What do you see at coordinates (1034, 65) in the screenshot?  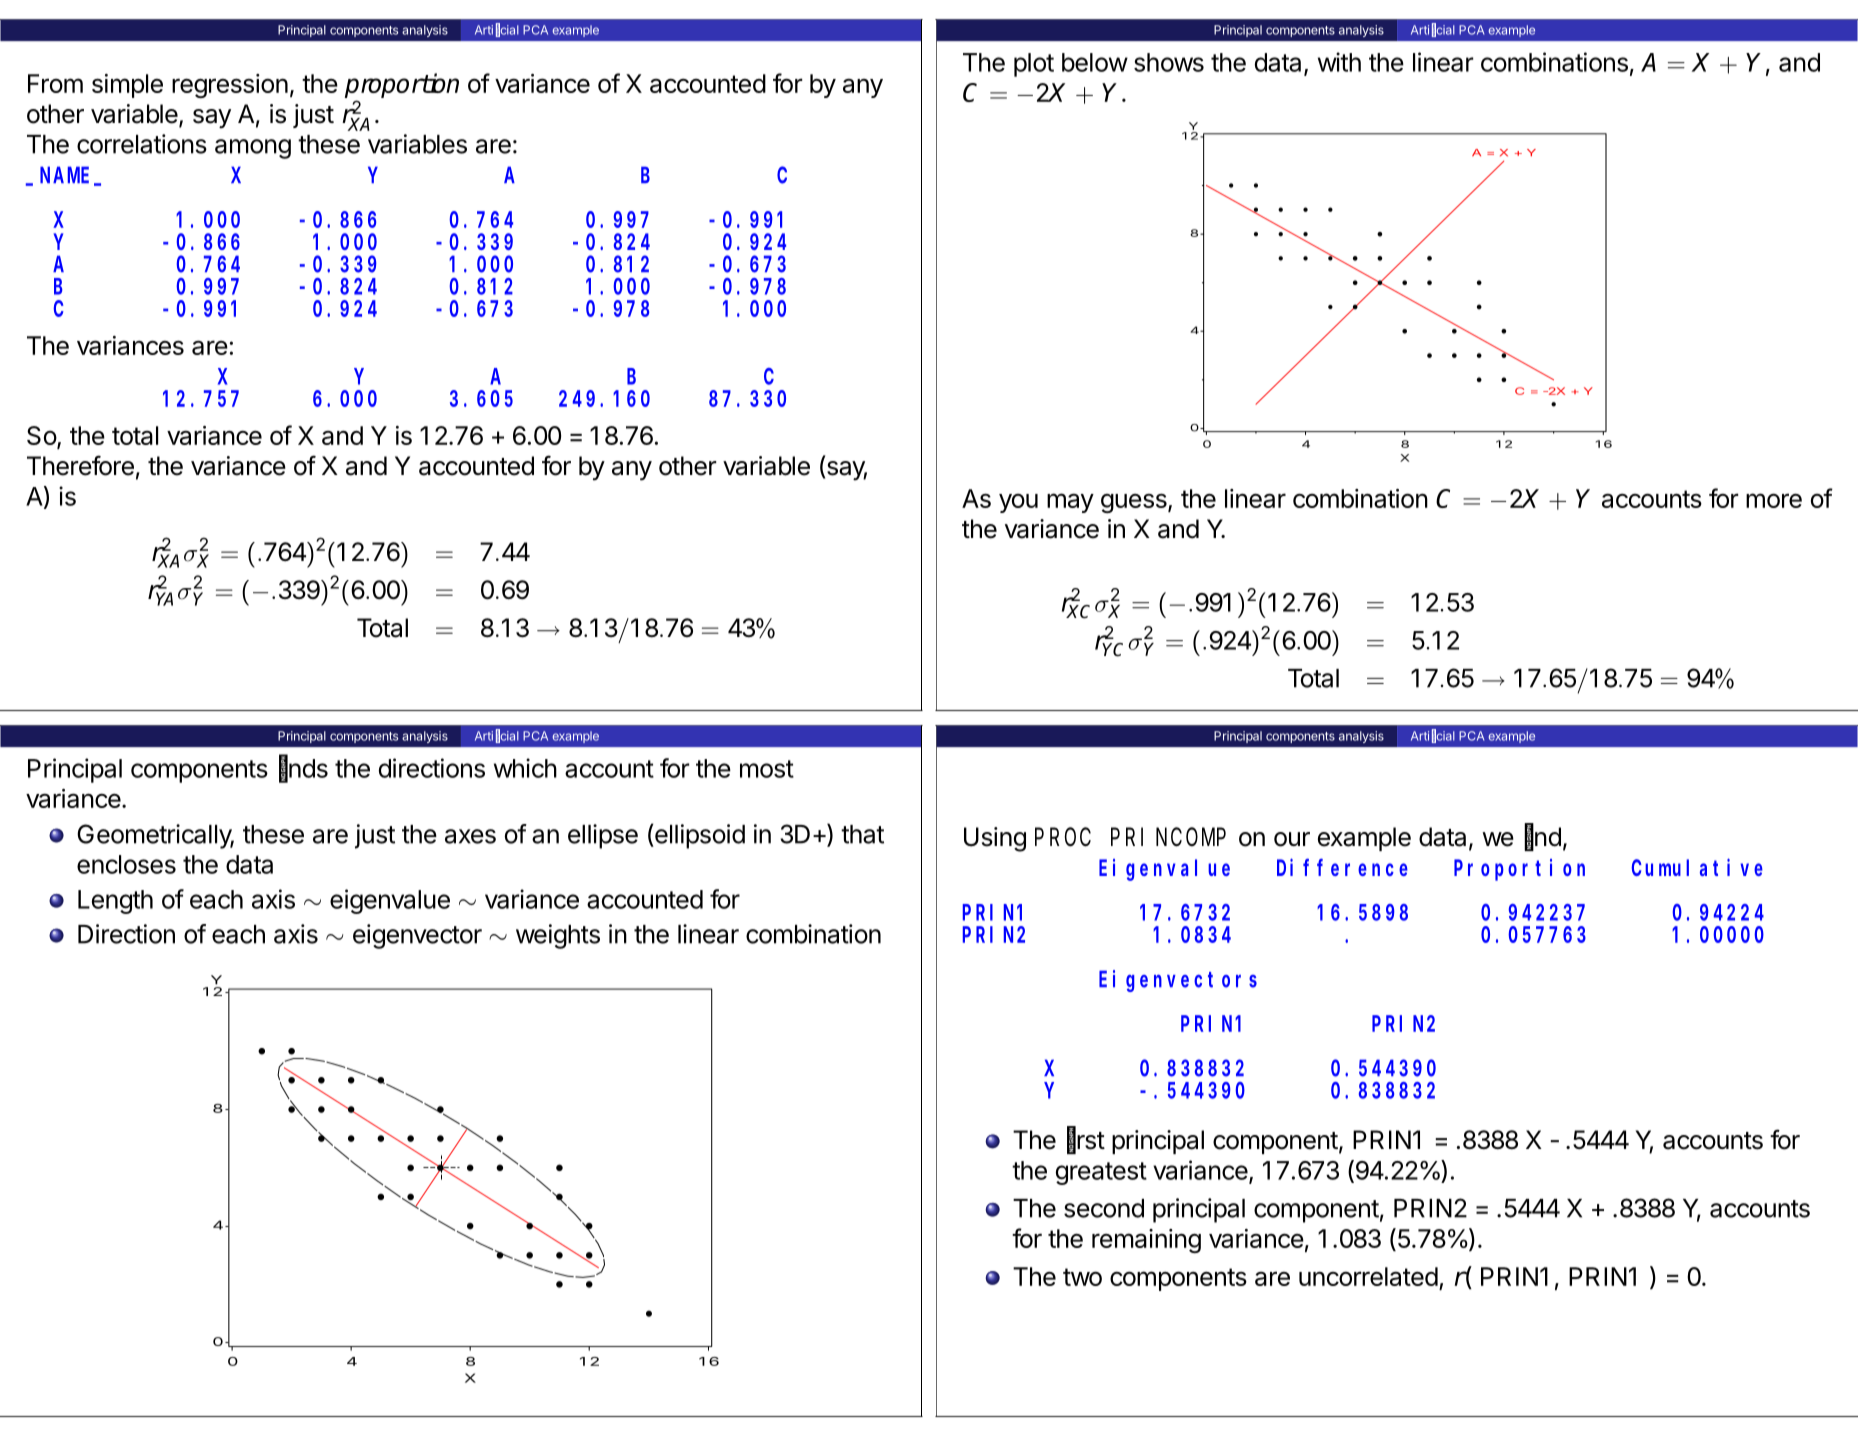 I see `plot` at bounding box center [1034, 65].
